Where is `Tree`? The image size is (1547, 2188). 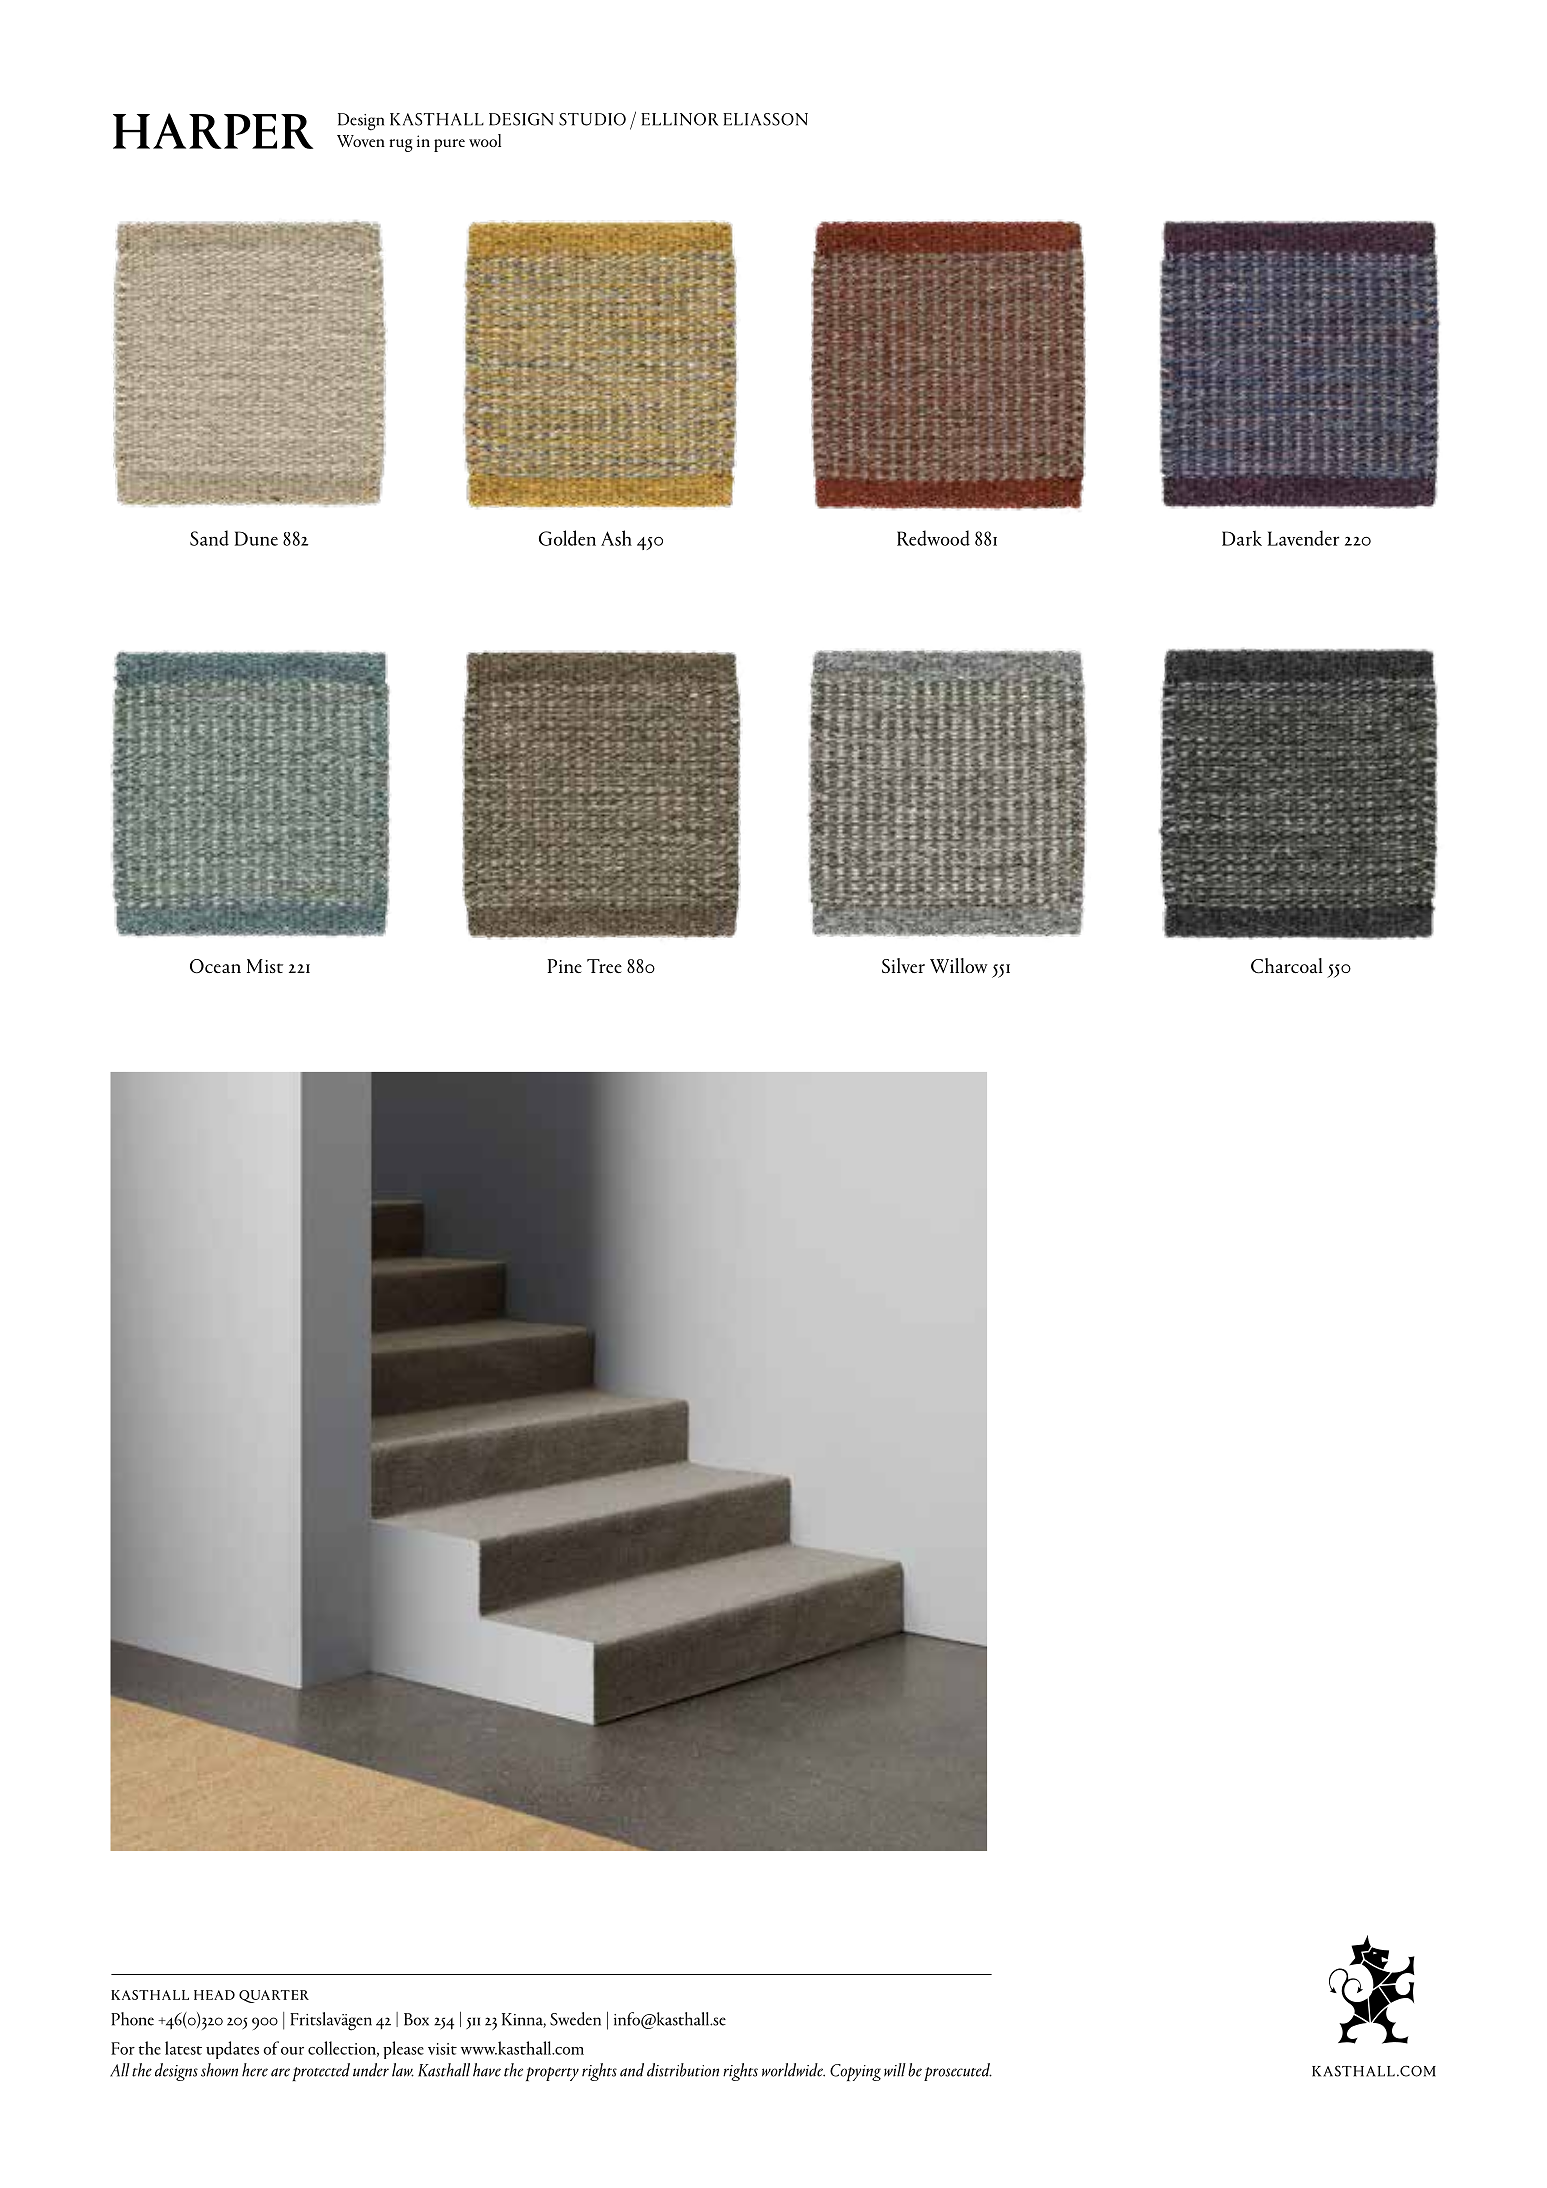
Tree is located at coordinates (604, 966).
